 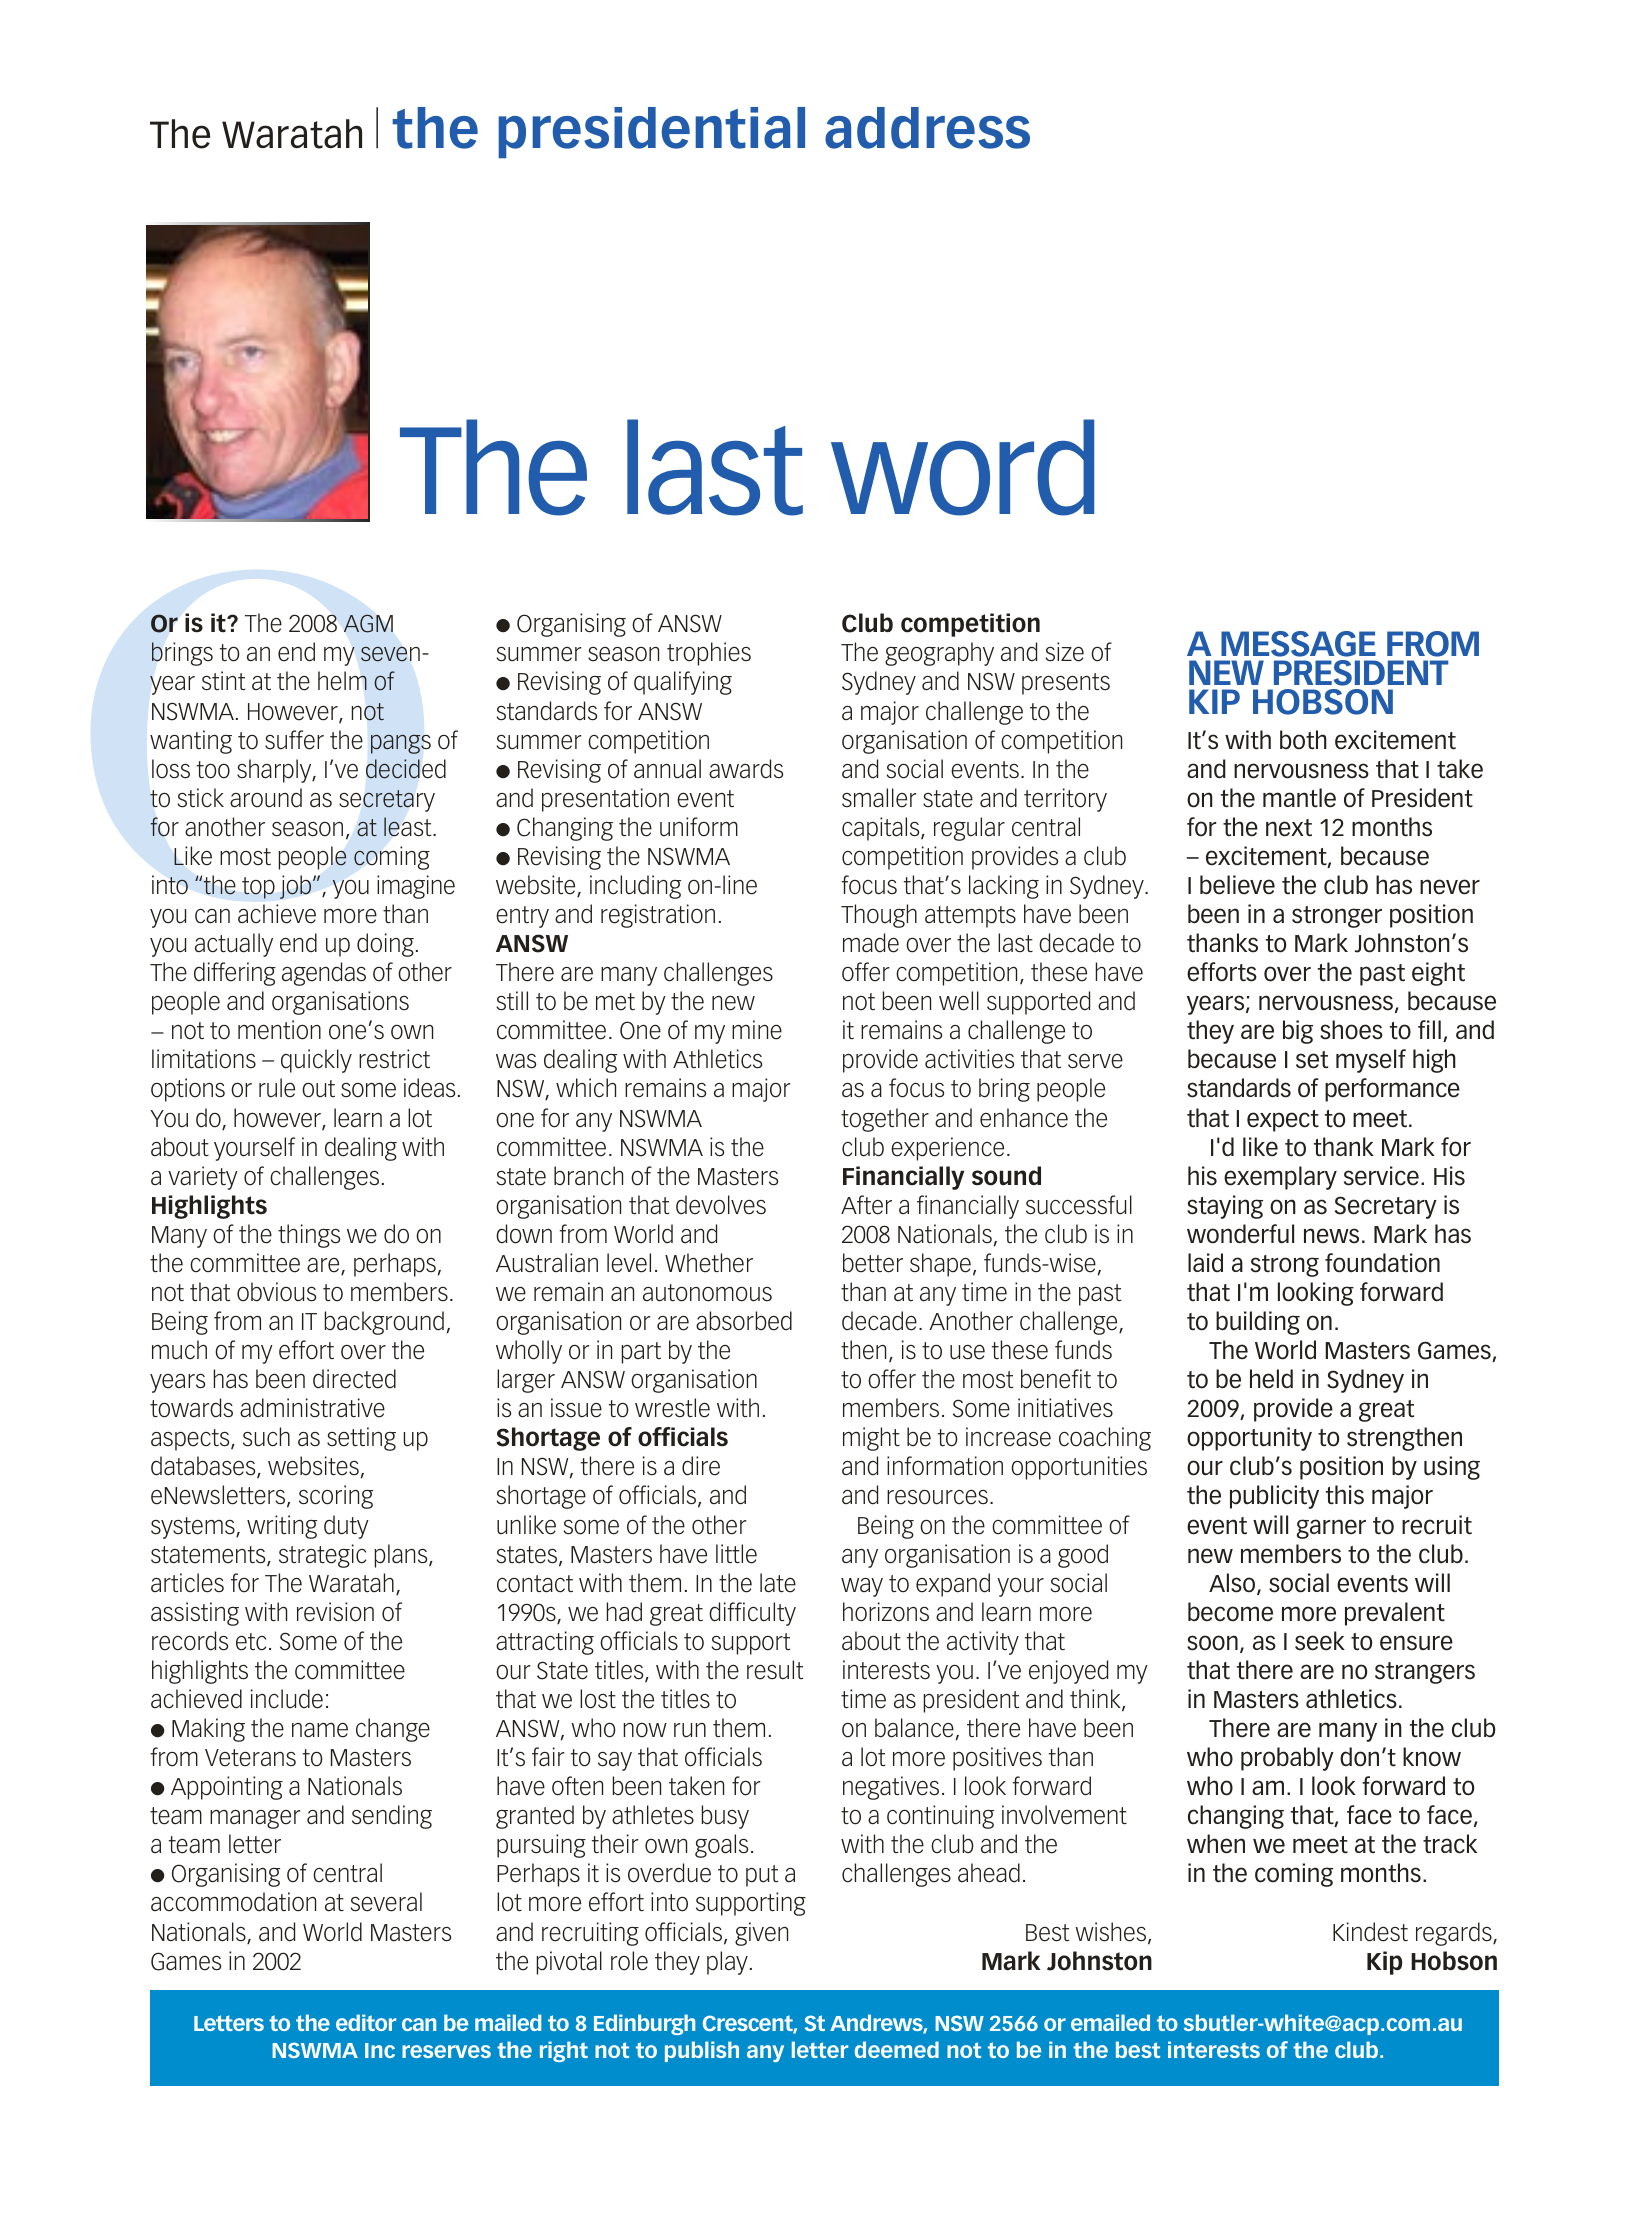 What do you see at coordinates (366, 2022) in the screenshot?
I see `editor` at bounding box center [366, 2022].
